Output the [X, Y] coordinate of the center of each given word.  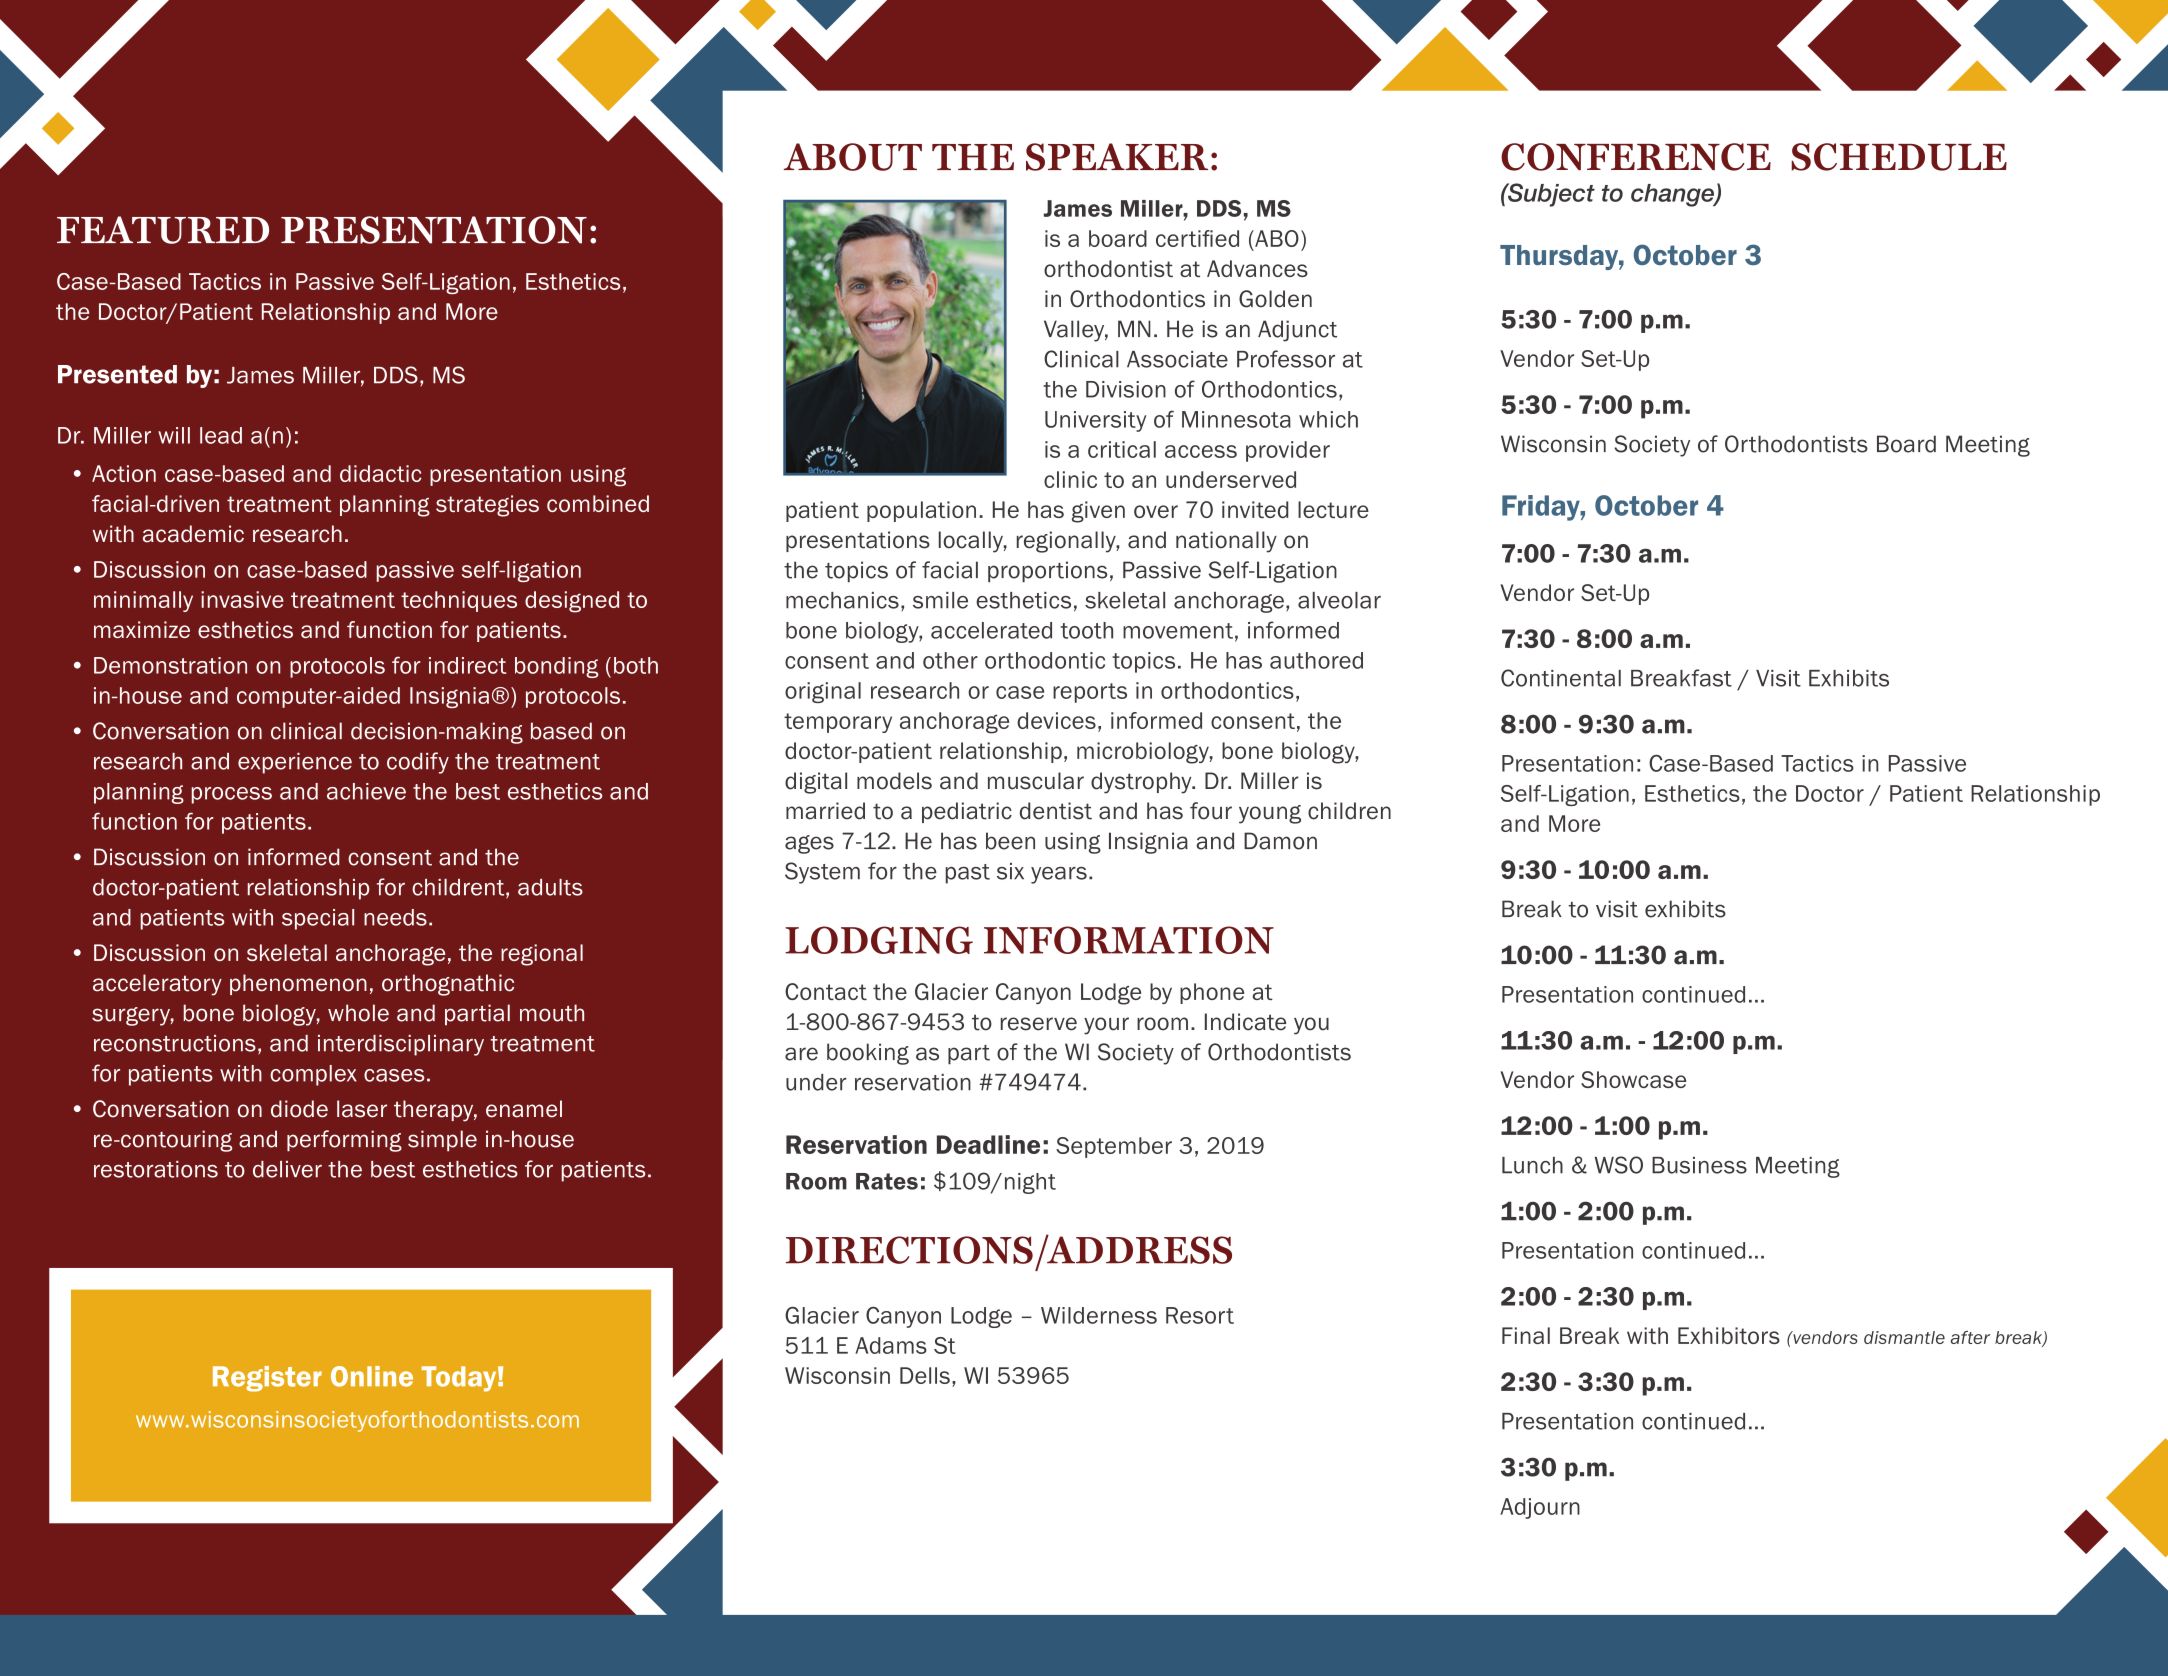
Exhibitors [1729, 1335]
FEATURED [163, 230]
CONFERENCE [1636, 157]
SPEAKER [1117, 157]
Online [372, 1376]
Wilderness [1099, 1315]
